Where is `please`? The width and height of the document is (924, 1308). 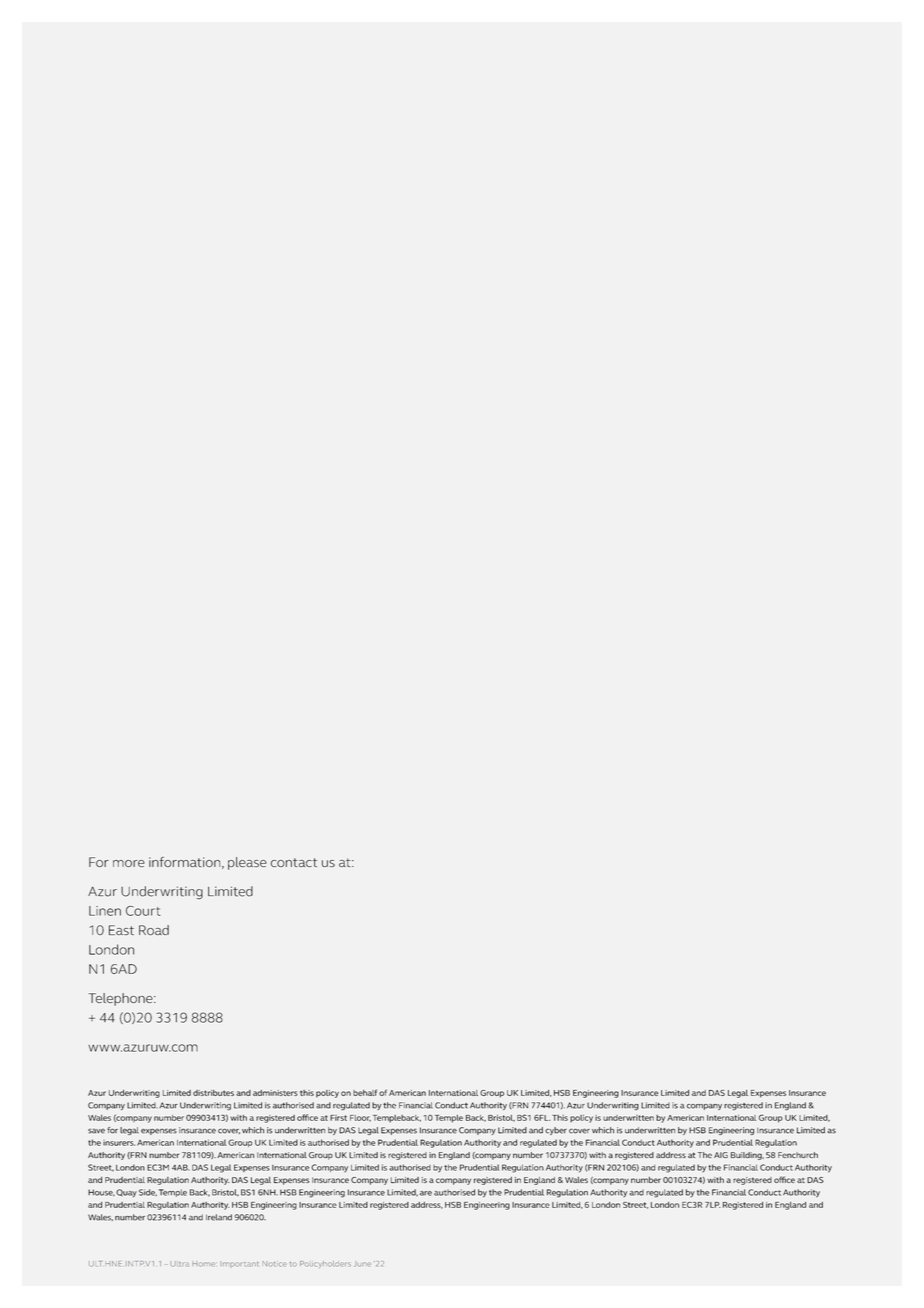 please is located at coordinates (247, 863).
